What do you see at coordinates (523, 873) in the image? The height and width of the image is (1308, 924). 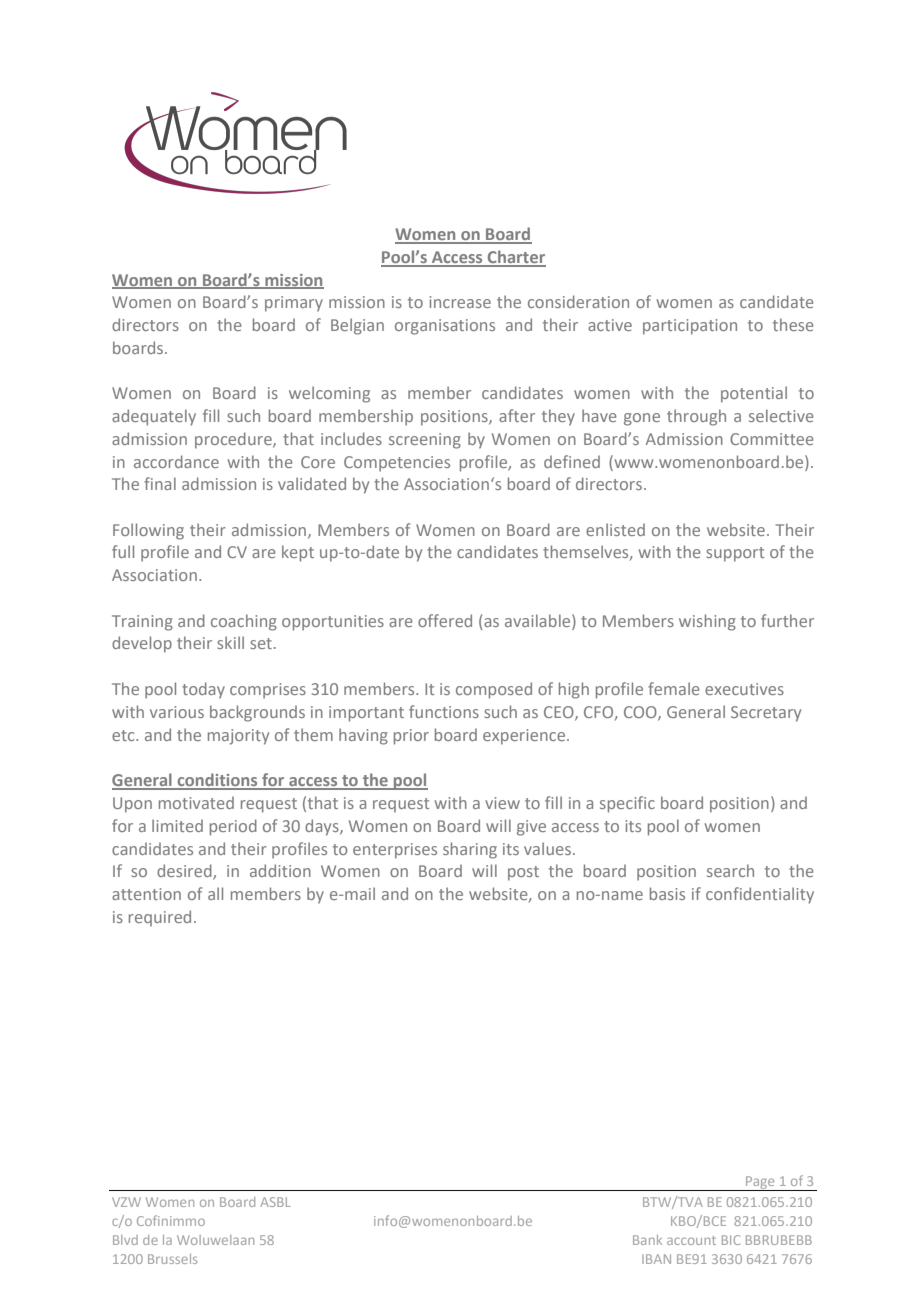 I see `post` at bounding box center [523, 873].
